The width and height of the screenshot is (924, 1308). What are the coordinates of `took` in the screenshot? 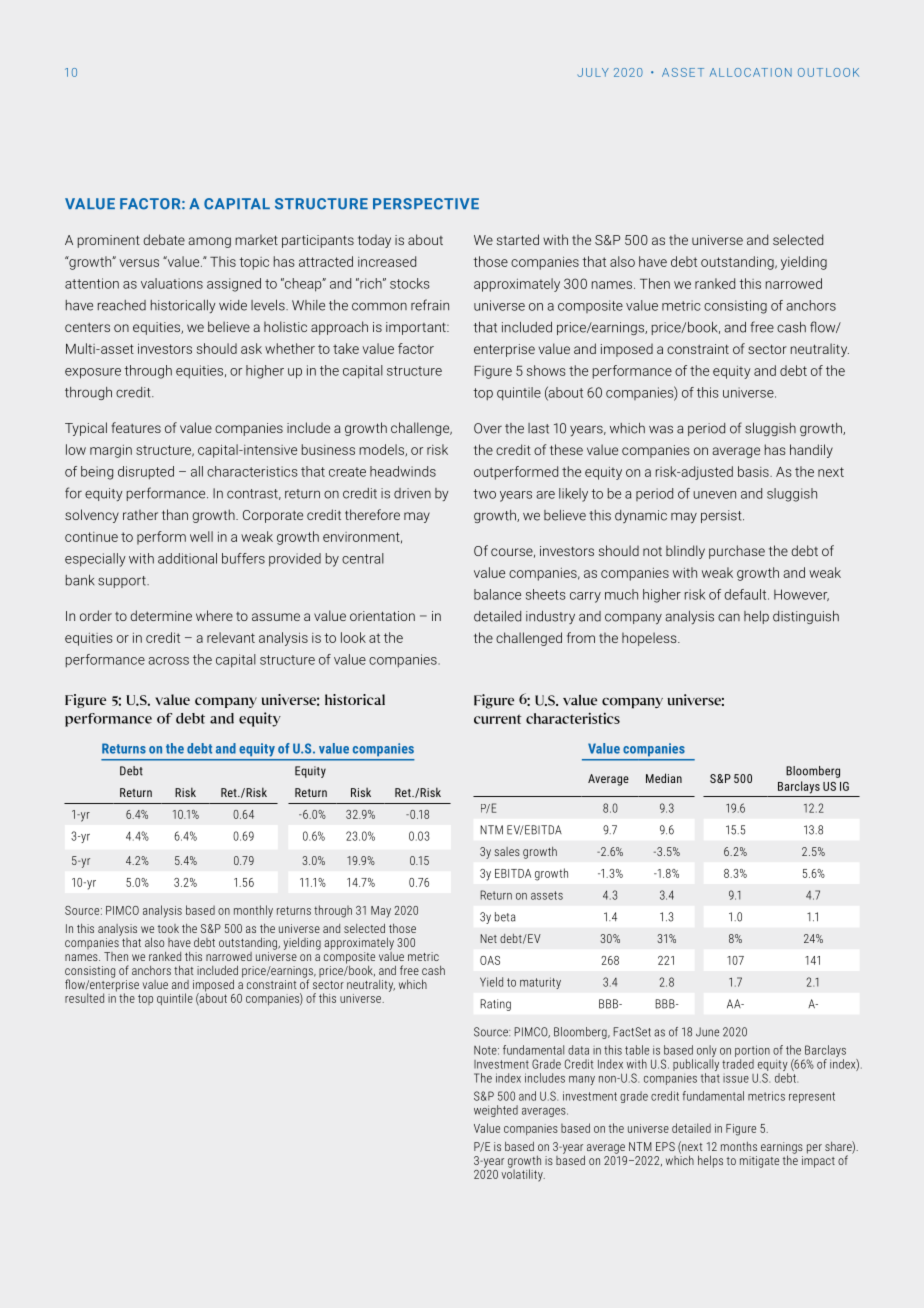 It's located at (168, 928).
